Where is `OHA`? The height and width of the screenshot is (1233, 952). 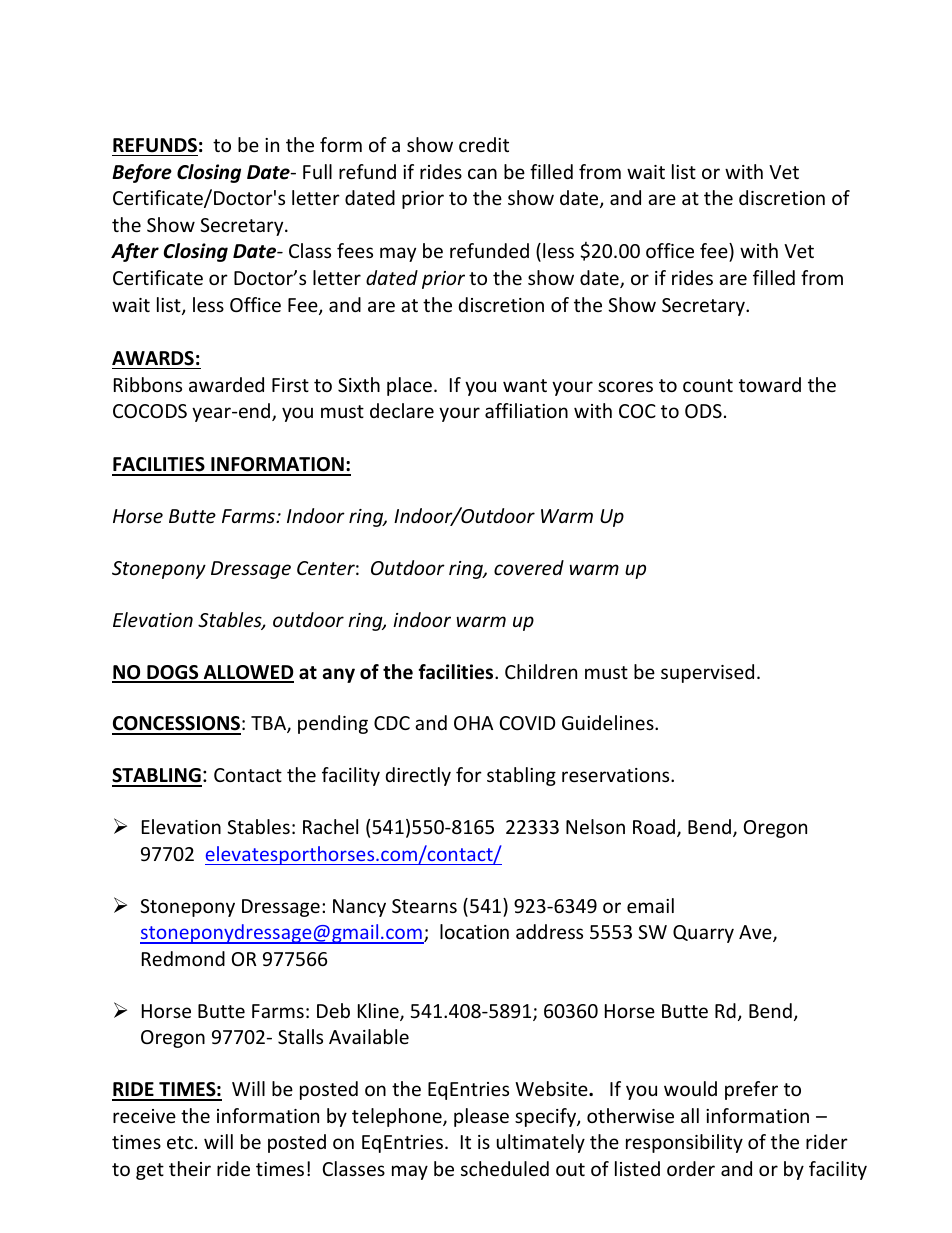 OHA is located at coordinates (473, 723).
